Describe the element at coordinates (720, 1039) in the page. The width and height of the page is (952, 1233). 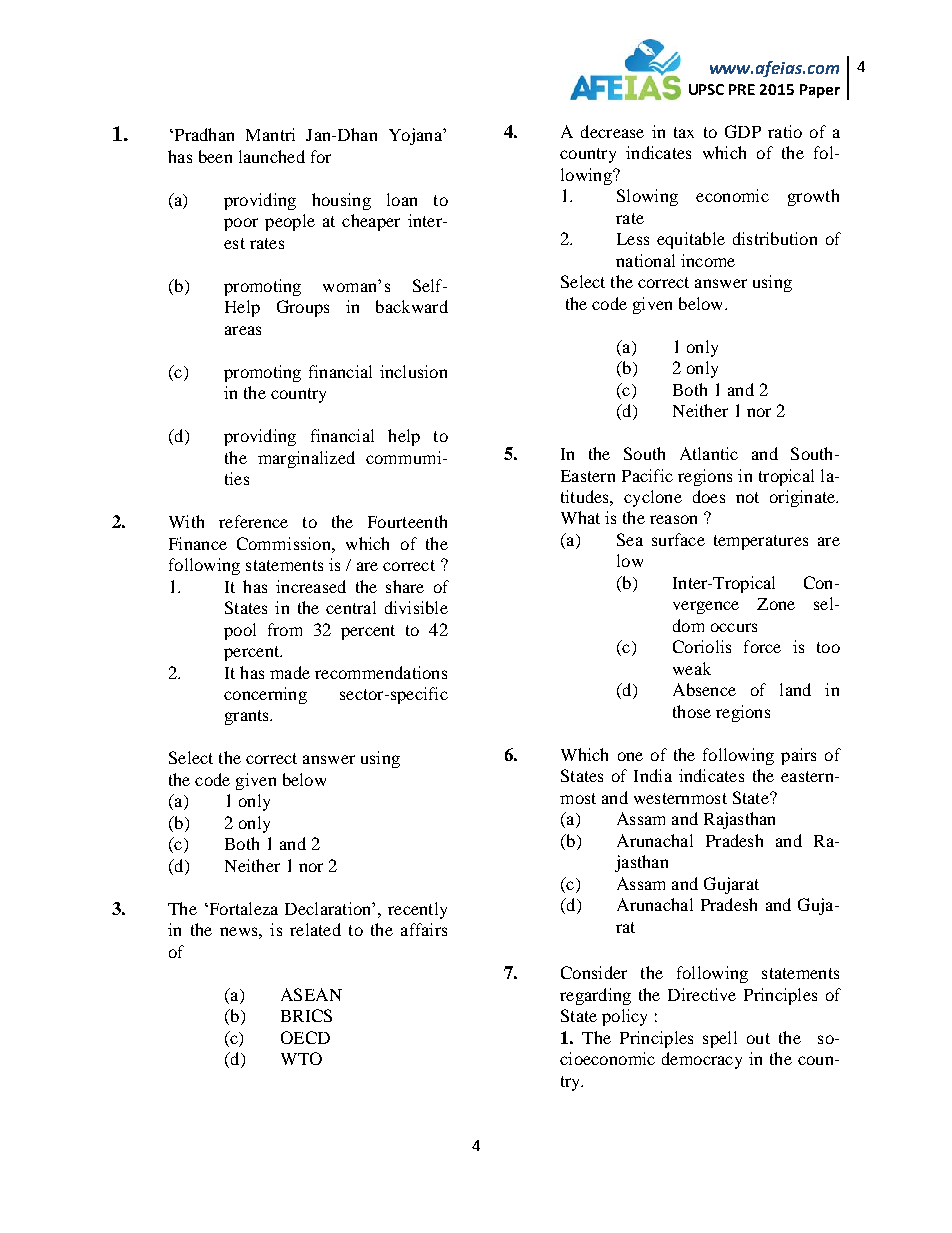
I see `spell` at that location.
